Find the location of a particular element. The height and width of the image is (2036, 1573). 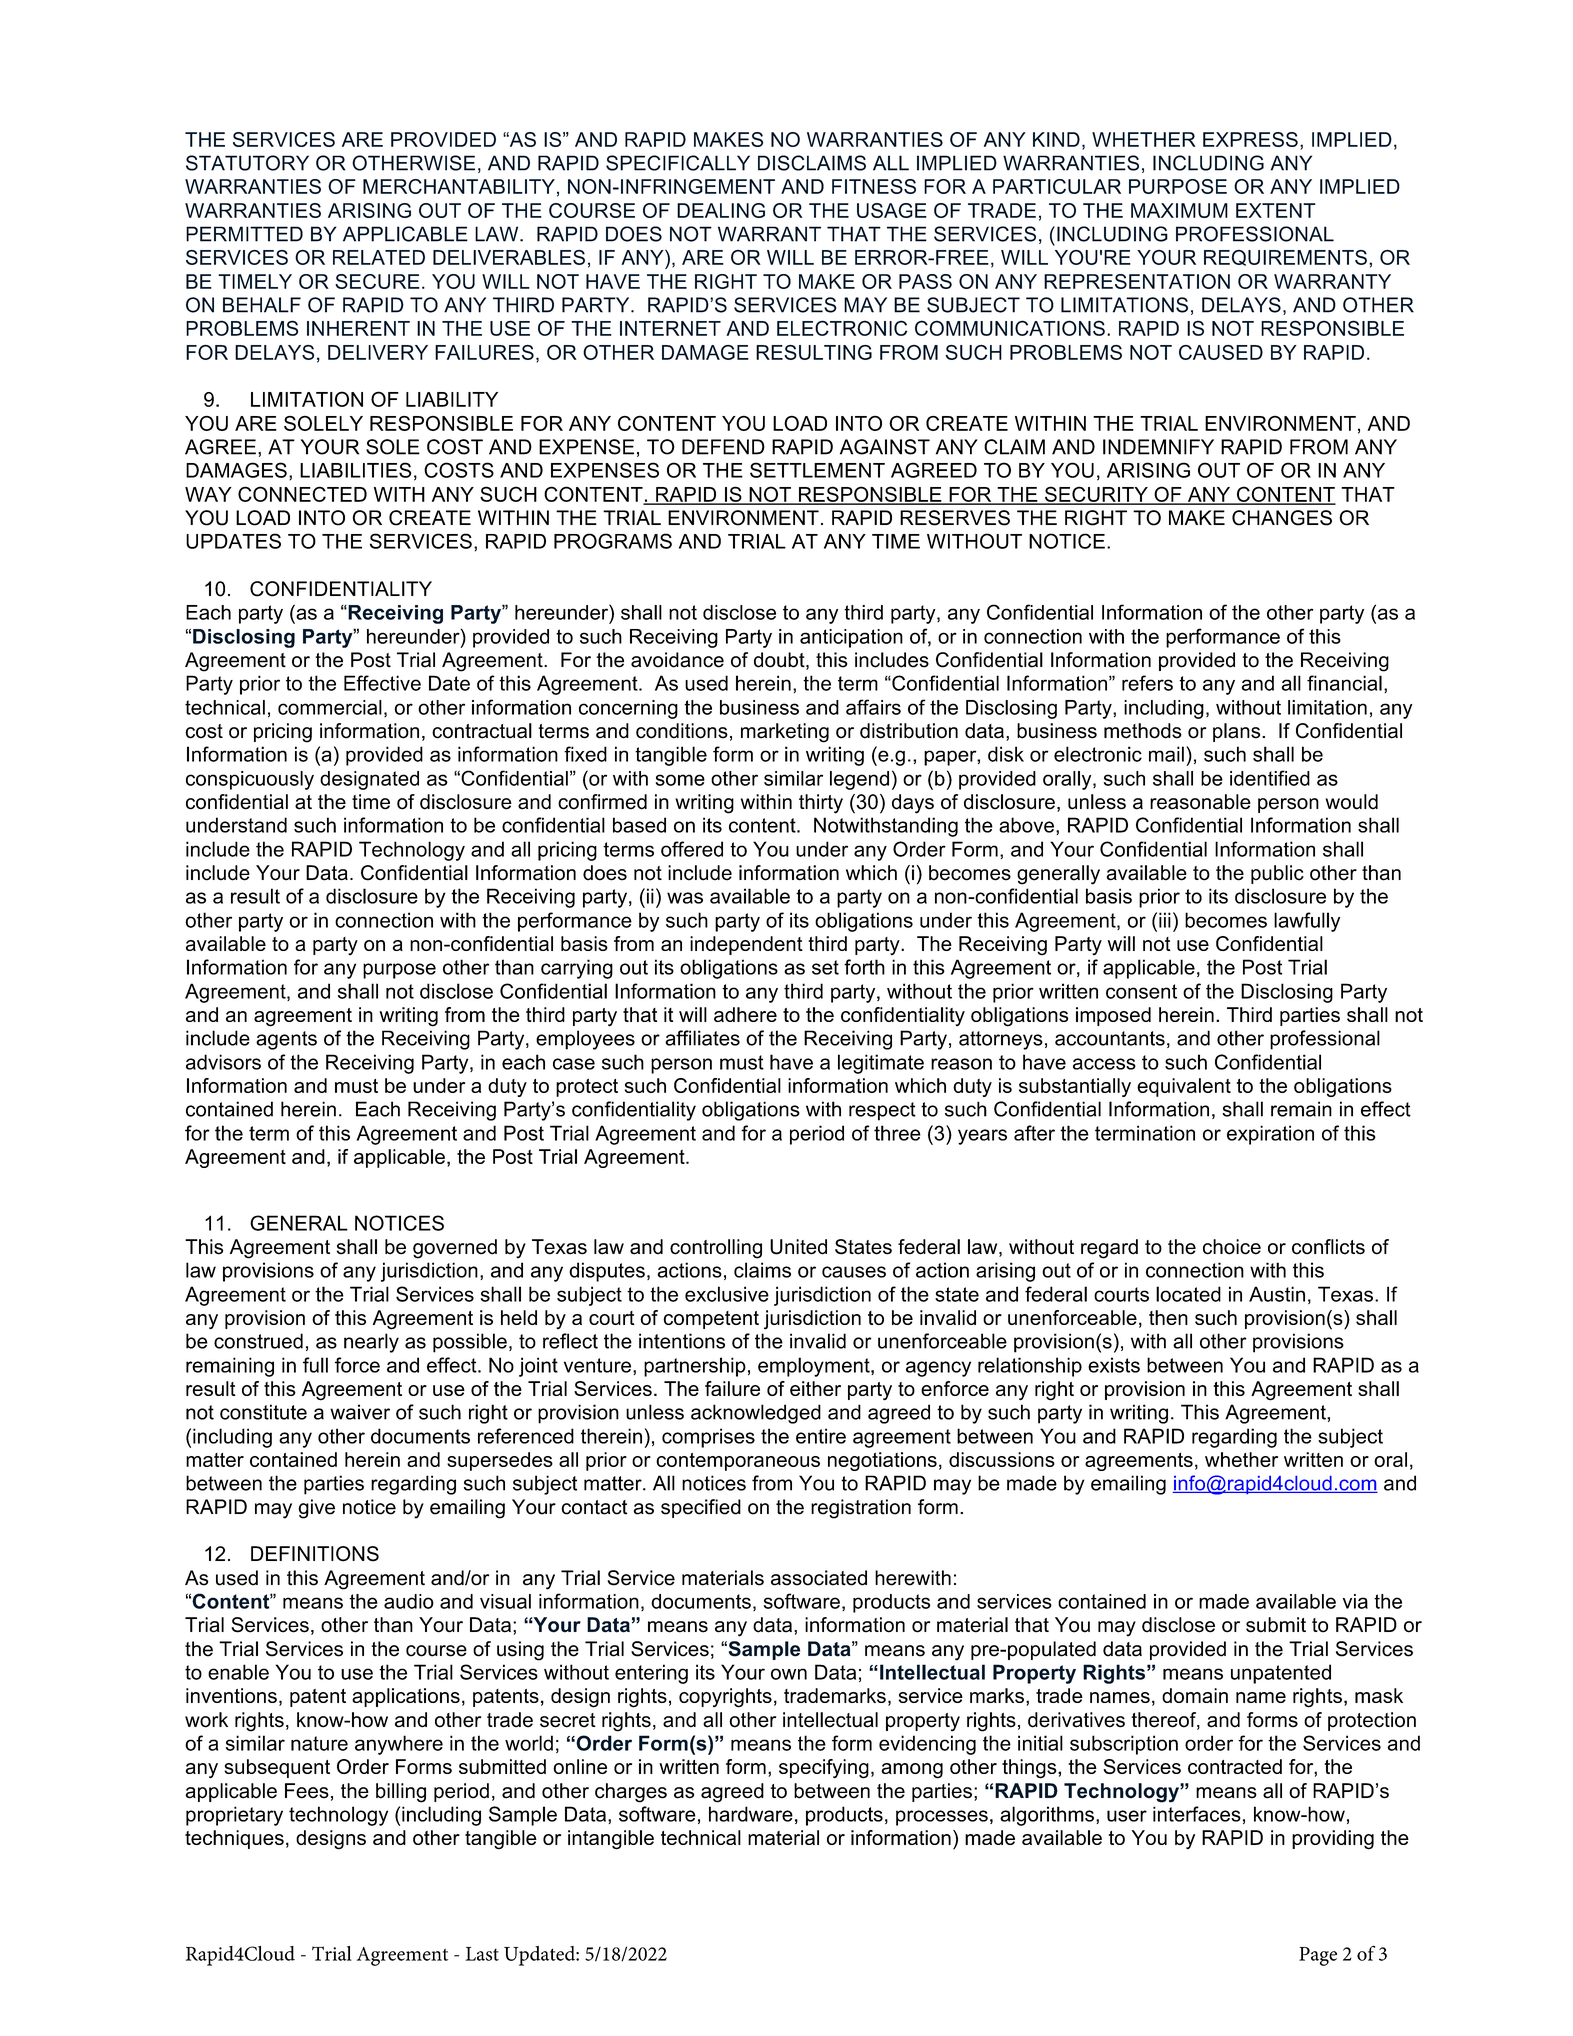

hardware is located at coordinates (751, 1814).
